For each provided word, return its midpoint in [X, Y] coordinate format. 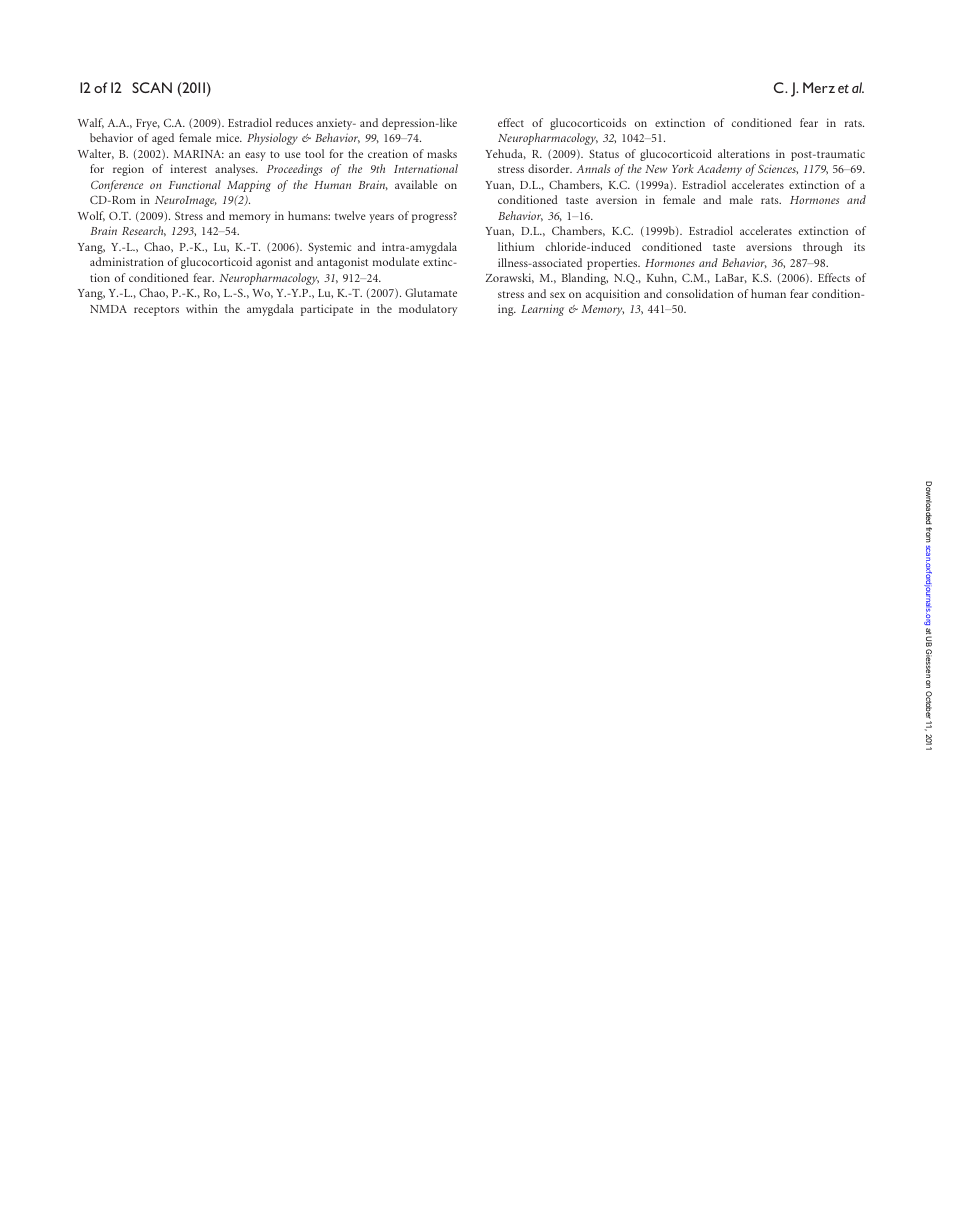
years [381, 218]
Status [604, 154]
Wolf [91, 216]
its [859, 246]
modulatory [428, 310]
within [202, 308]
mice [229, 137]
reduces [294, 122]
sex [557, 295]
